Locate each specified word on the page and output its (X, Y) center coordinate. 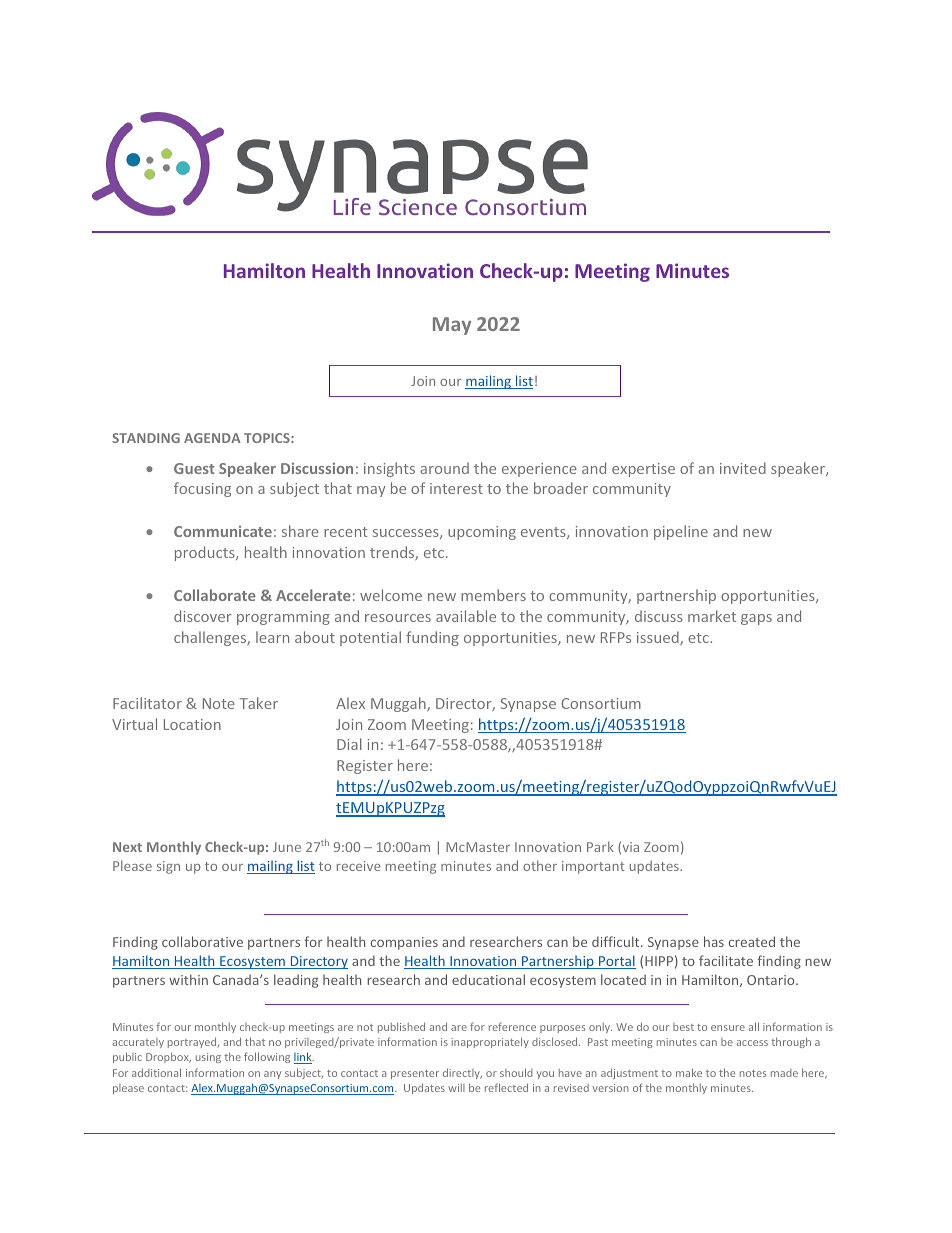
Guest (194, 468)
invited (743, 468)
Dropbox (168, 1057)
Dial (349, 744)
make (689, 1072)
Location (192, 724)
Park (600, 846)
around (444, 468)
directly (462, 1073)
